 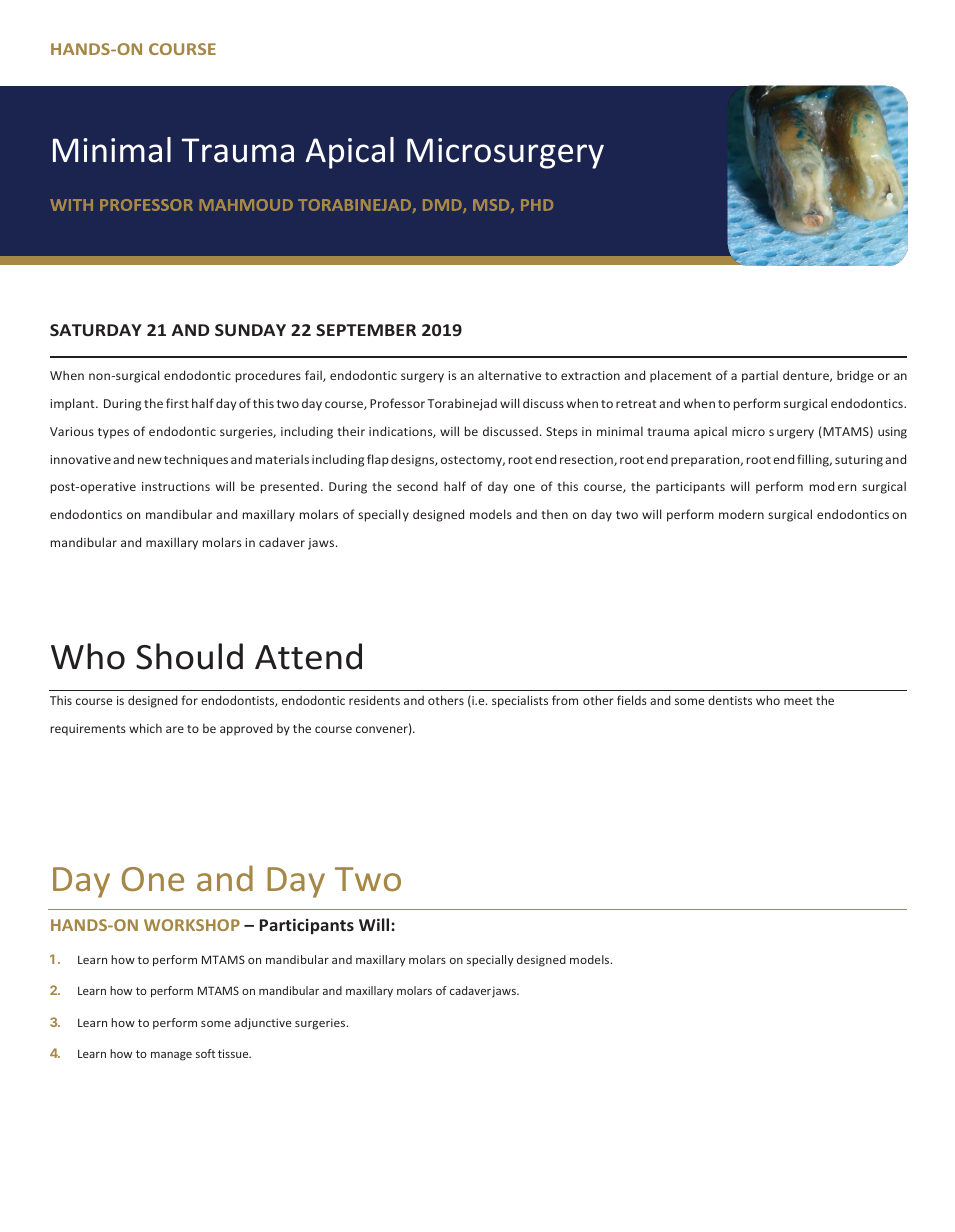 What do you see at coordinates (741, 514) in the screenshot?
I see `modern` at bounding box center [741, 514].
